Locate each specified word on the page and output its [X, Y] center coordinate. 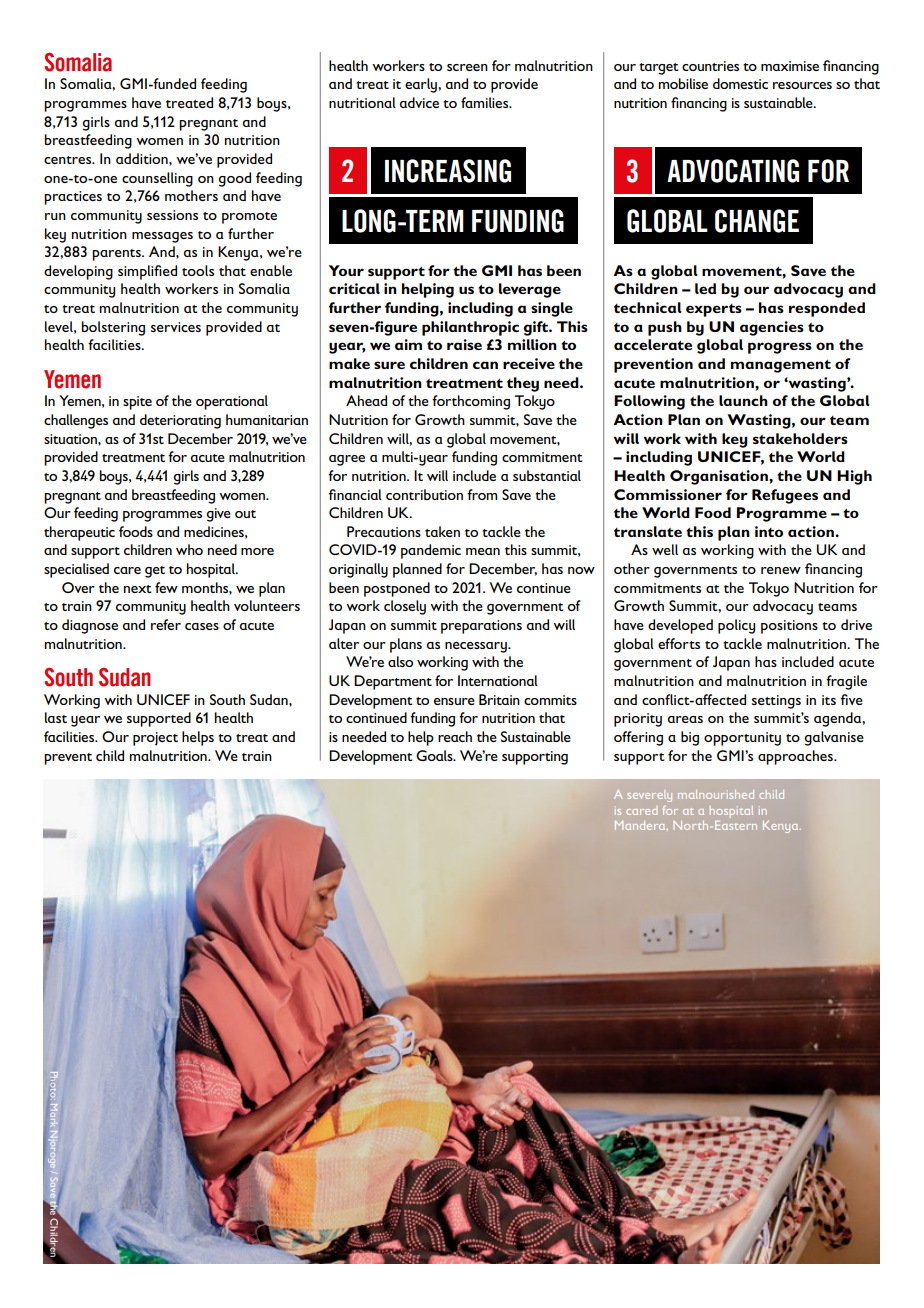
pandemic [431, 551]
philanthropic [470, 328]
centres [69, 160]
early [422, 85]
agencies [772, 328]
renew [781, 570]
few [166, 587]
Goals [435, 755]
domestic [740, 83]
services [176, 327]
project [155, 739]
